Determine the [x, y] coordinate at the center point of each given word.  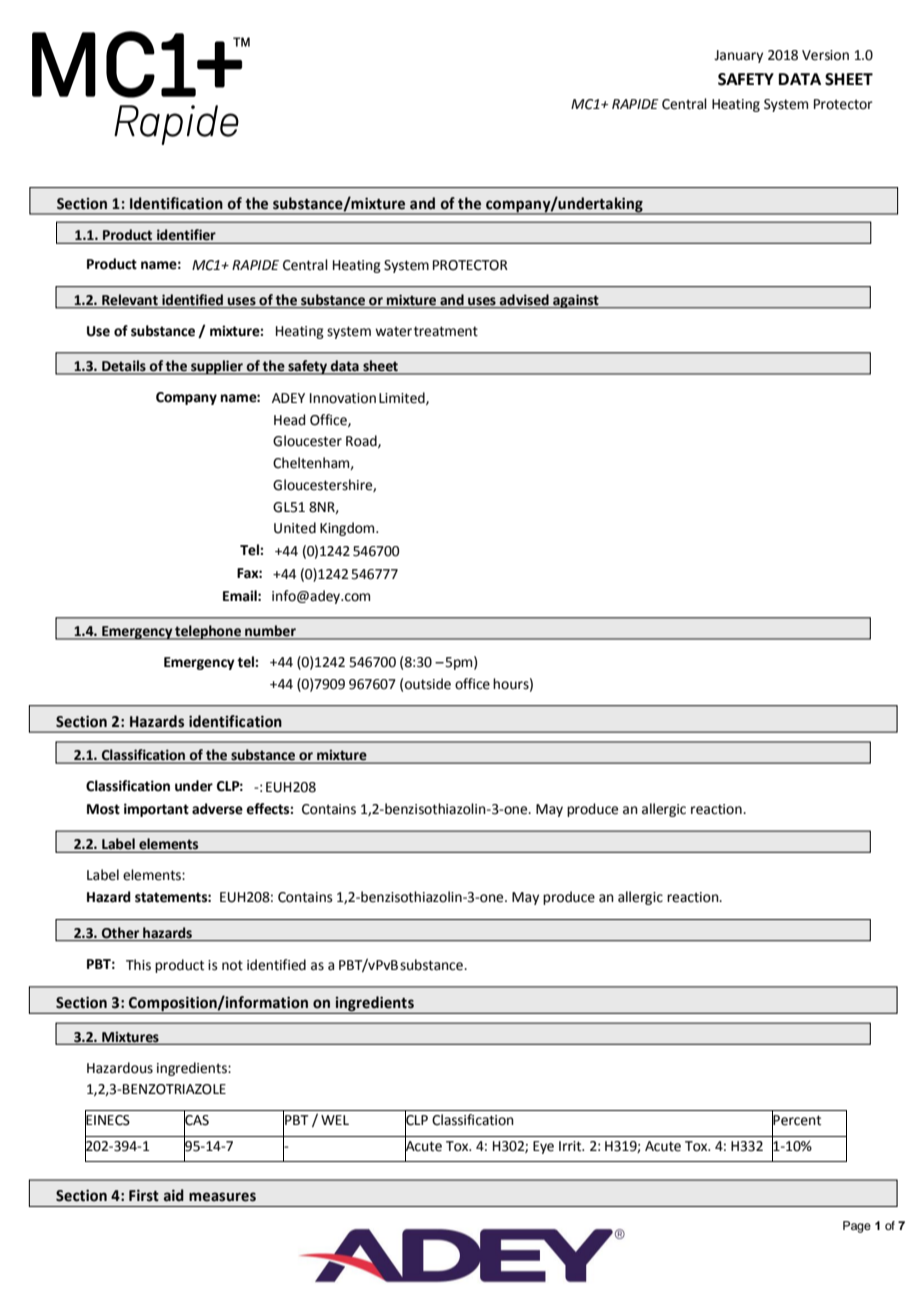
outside [428, 684]
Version [825, 55]
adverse [217, 809]
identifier [186, 235]
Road [362, 441]
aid [174, 1195]
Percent [796, 1120]
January [738, 56]
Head [289, 420]
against [576, 301]
